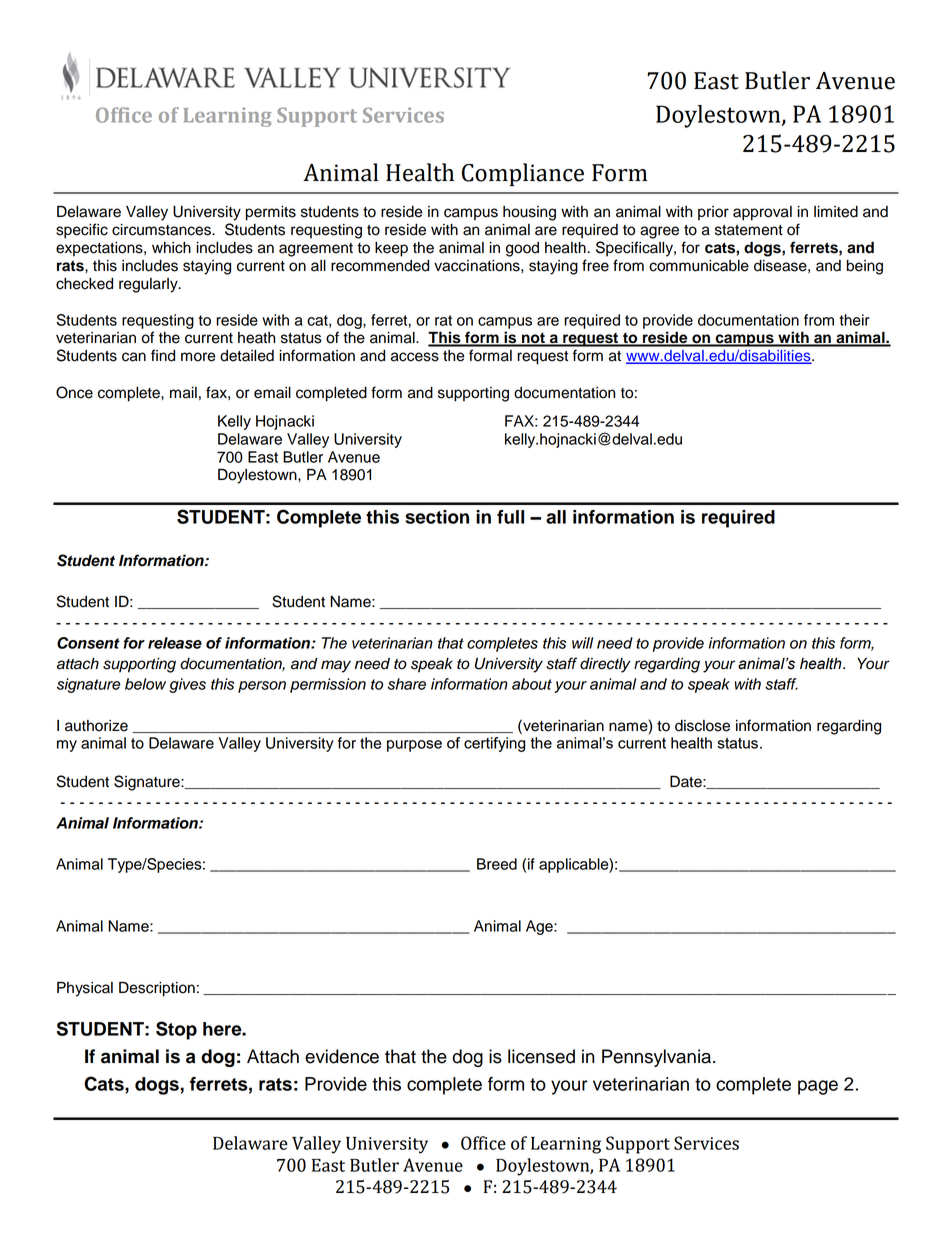  Describe the element at coordinates (702, 726) in the screenshot. I see `disclose` at that location.
